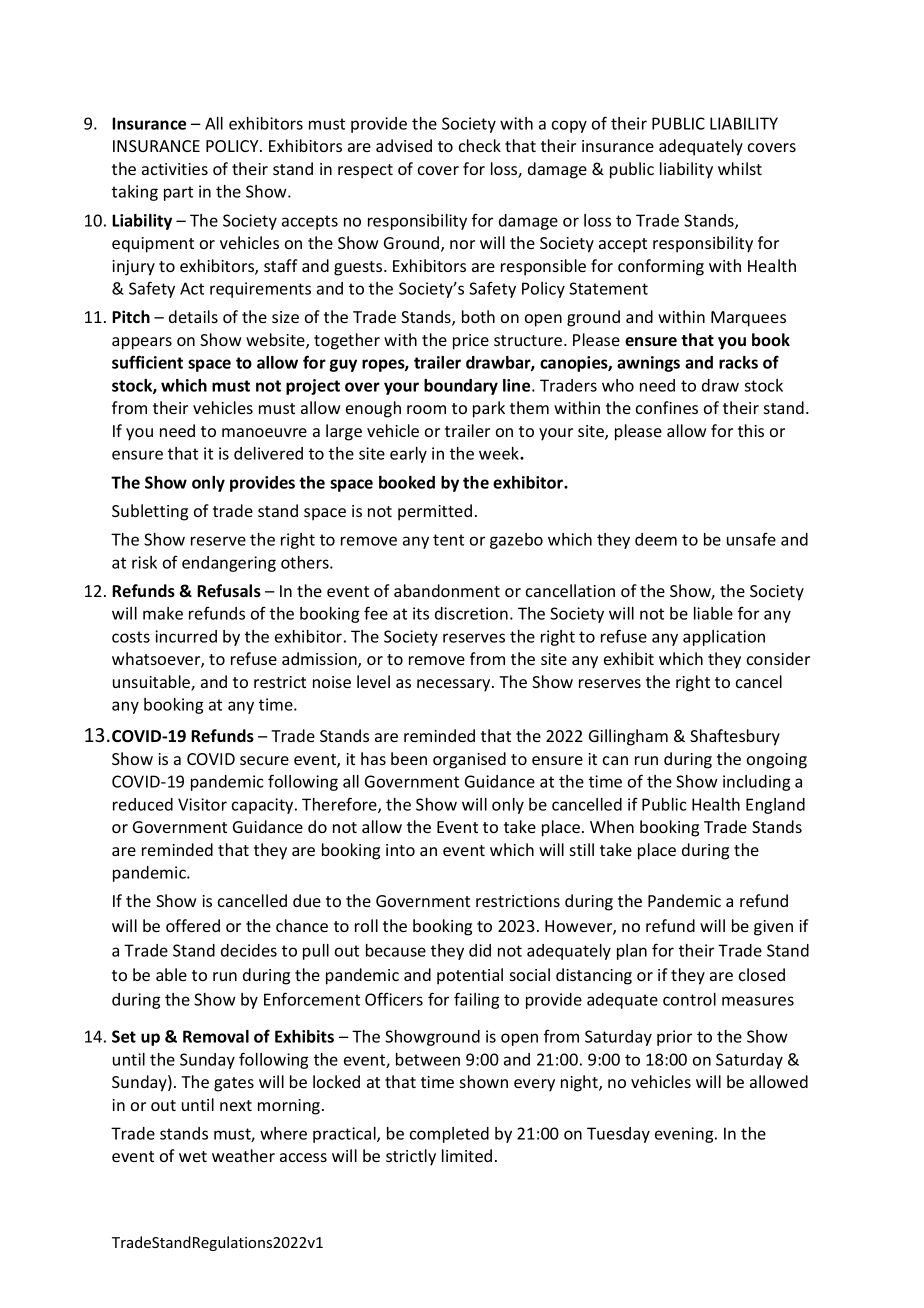 This screenshot has width=924, height=1308. I want to click on evening, so click(685, 1135).
